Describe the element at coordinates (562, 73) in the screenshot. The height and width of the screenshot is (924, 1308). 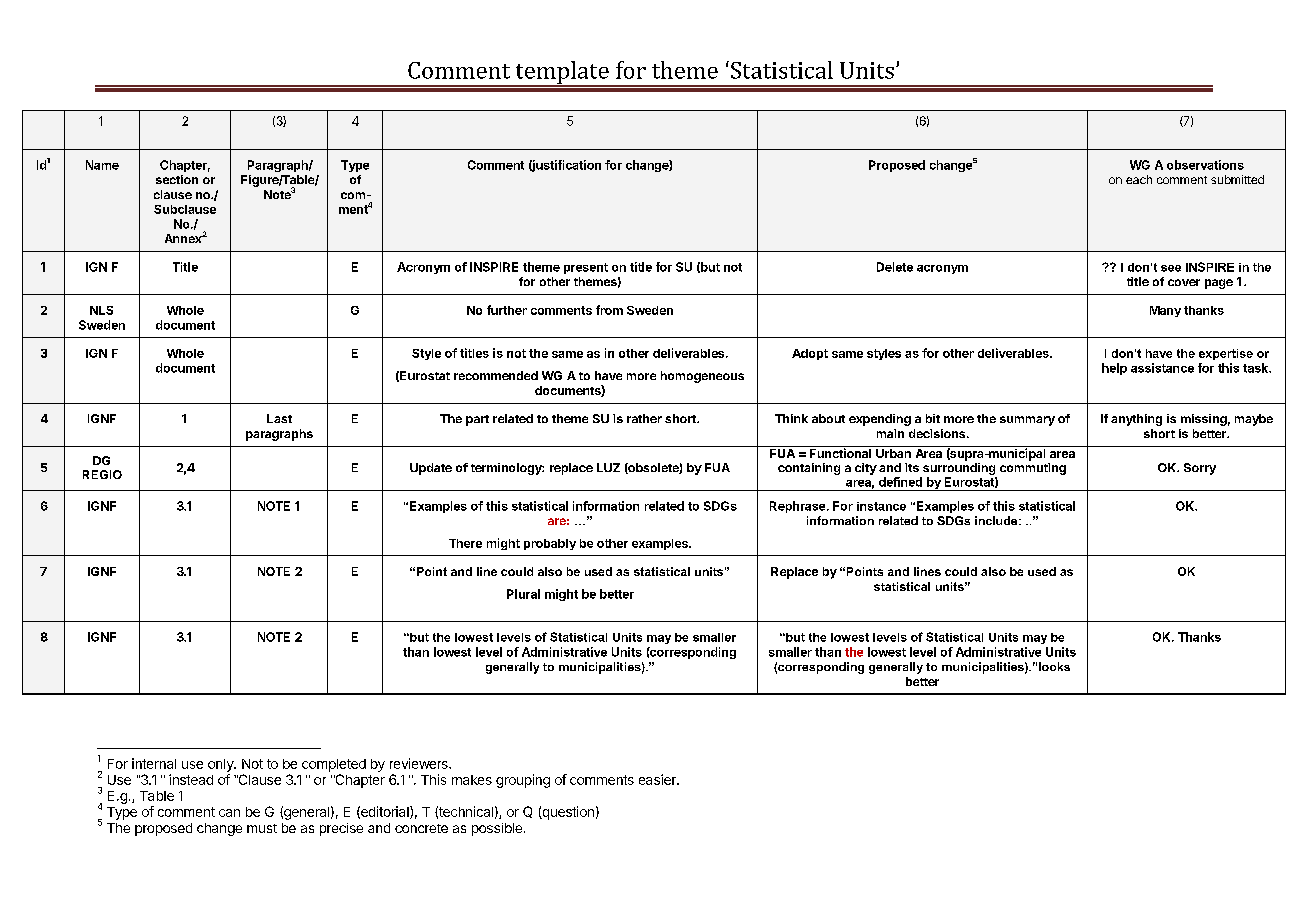
I see `template` at that location.
